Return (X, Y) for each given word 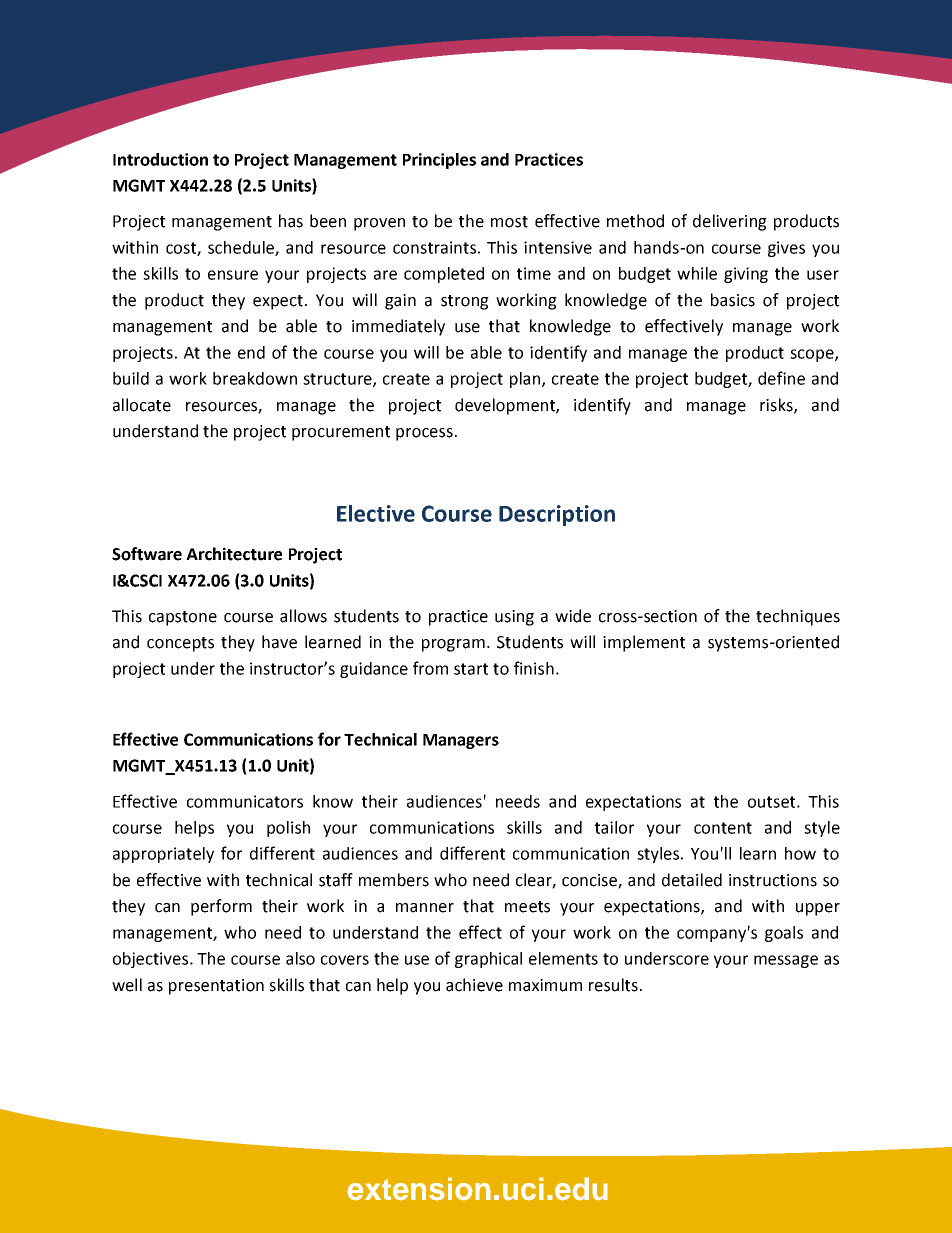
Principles (439, 161)
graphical (488, 960)
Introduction (160, 159)
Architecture (234, 554)
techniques (798, 617)
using (514, 618)
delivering (730, 222)
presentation (216, 987)
